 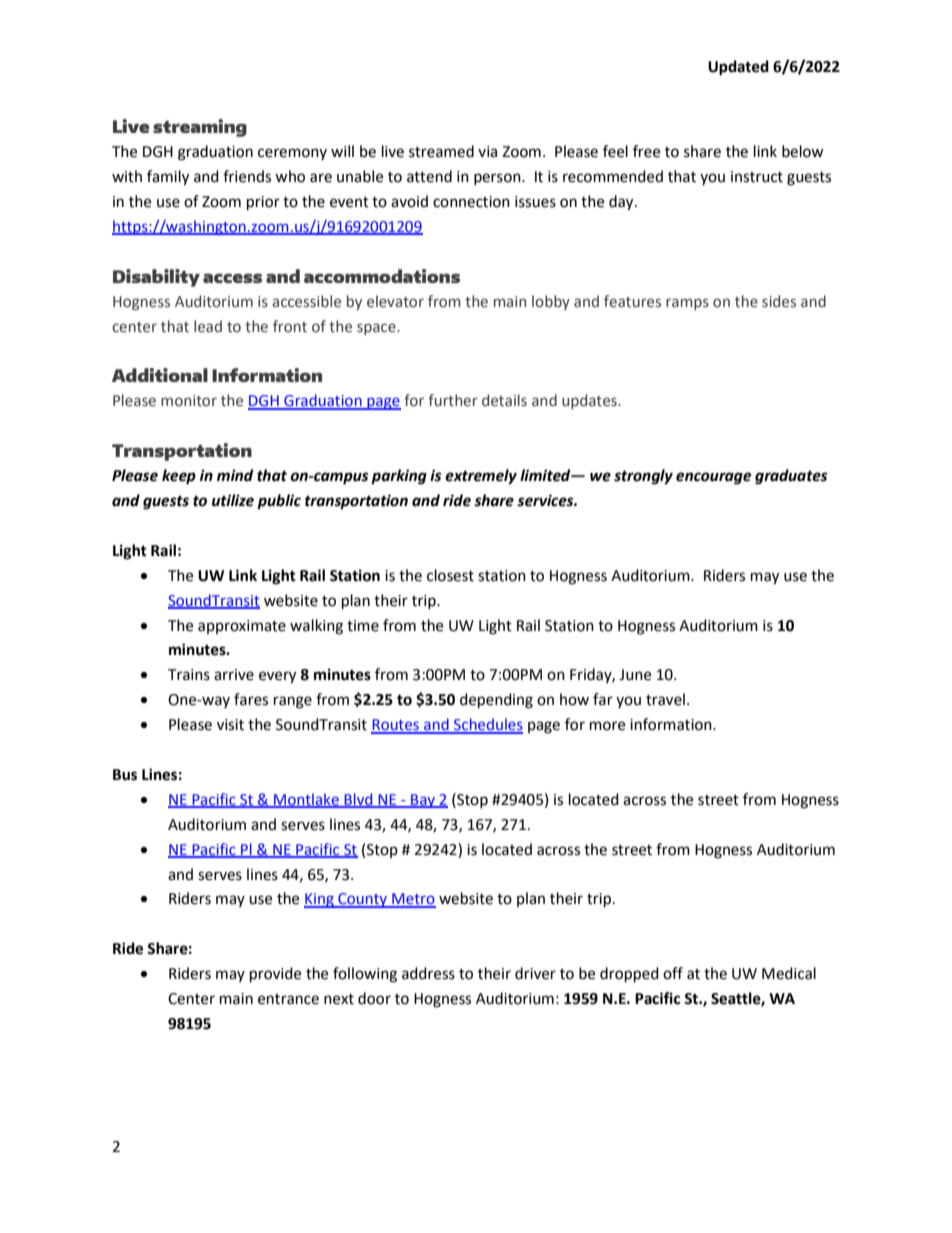 I want to click on address, so click(x=428, y=973).
